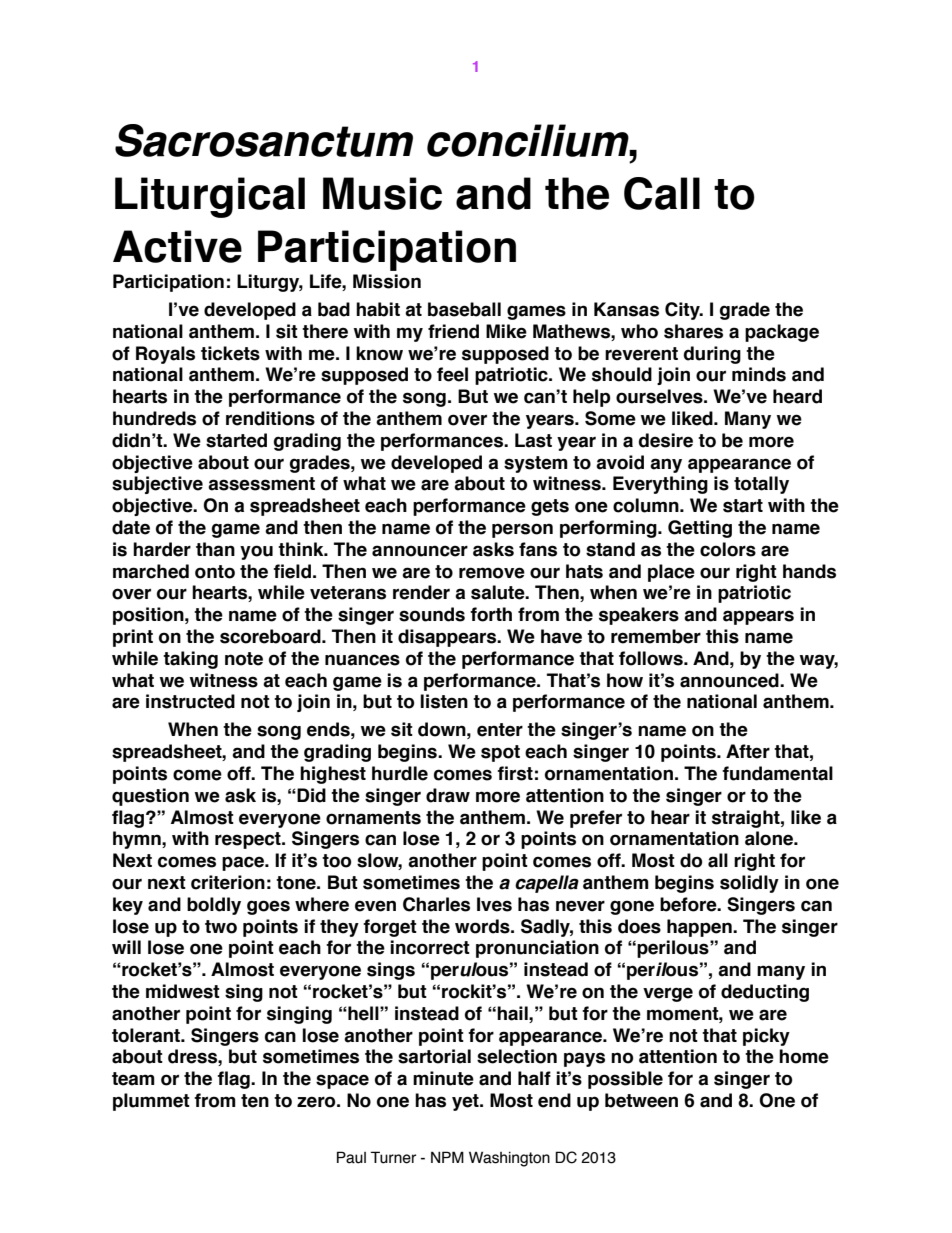 This screenshot has height=1233, width=952. I want to click on yet, so click(466, 1102).
